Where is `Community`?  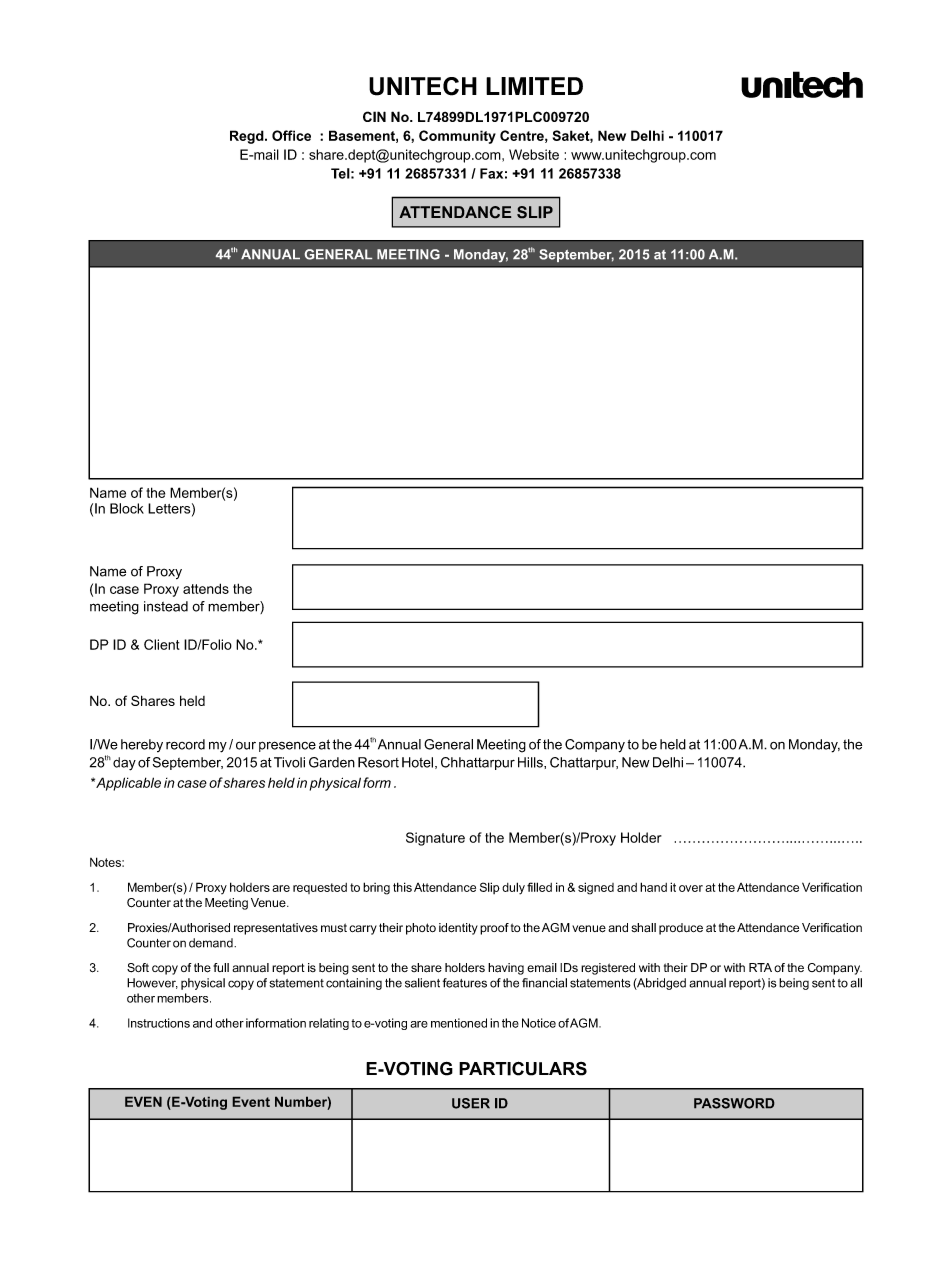 Community is located at coordinates (457, 137).
